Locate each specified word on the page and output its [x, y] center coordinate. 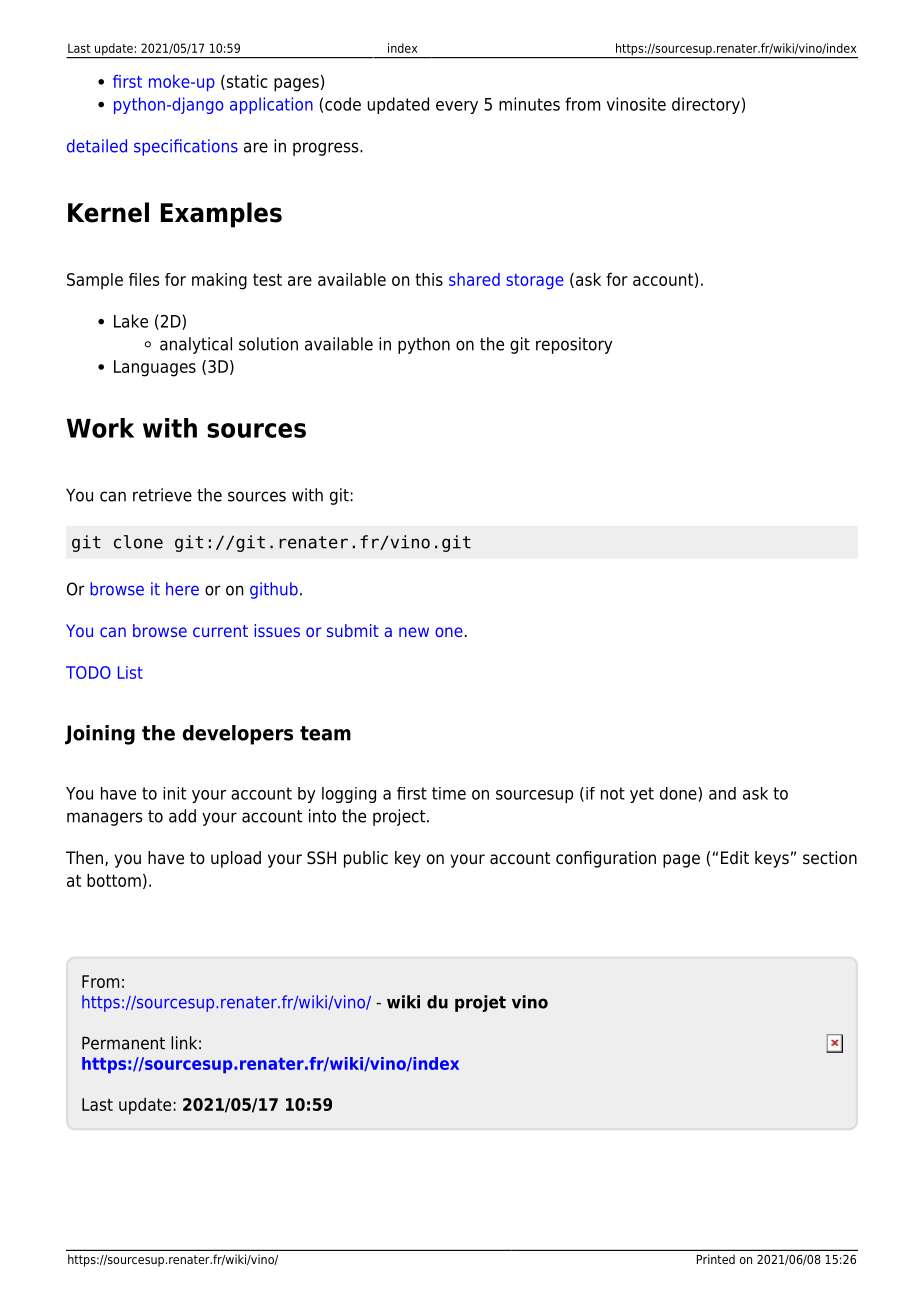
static [246, 82]
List [130, 672]
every [457, 107]
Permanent [123, 1043]
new [414, 632]
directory [706, 105]
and [722, 793]
